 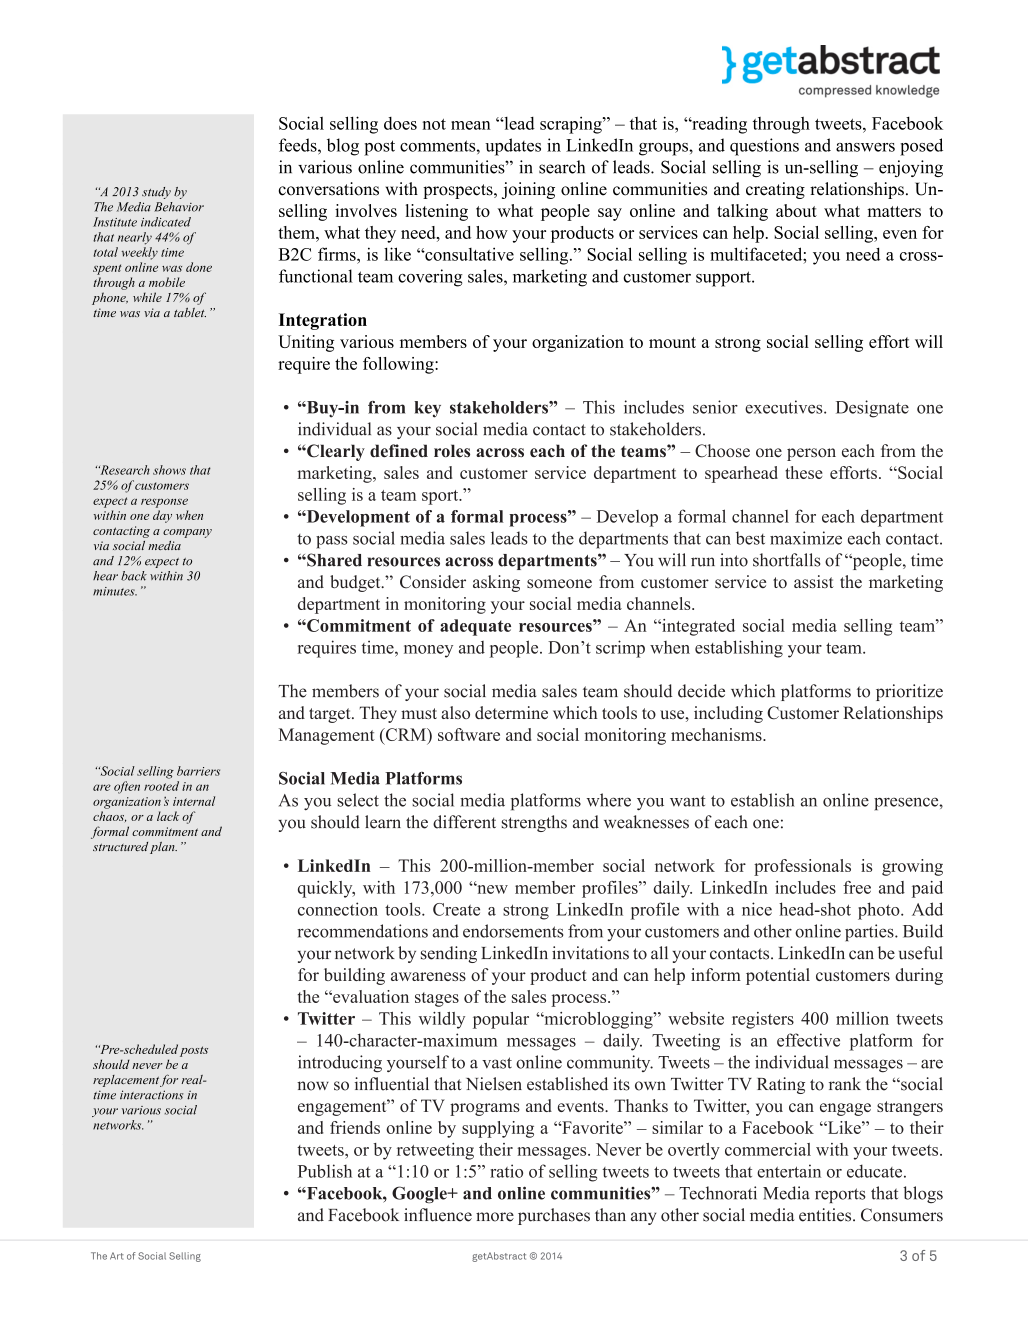 I want to click on answers, so click(x=865, y=147).
